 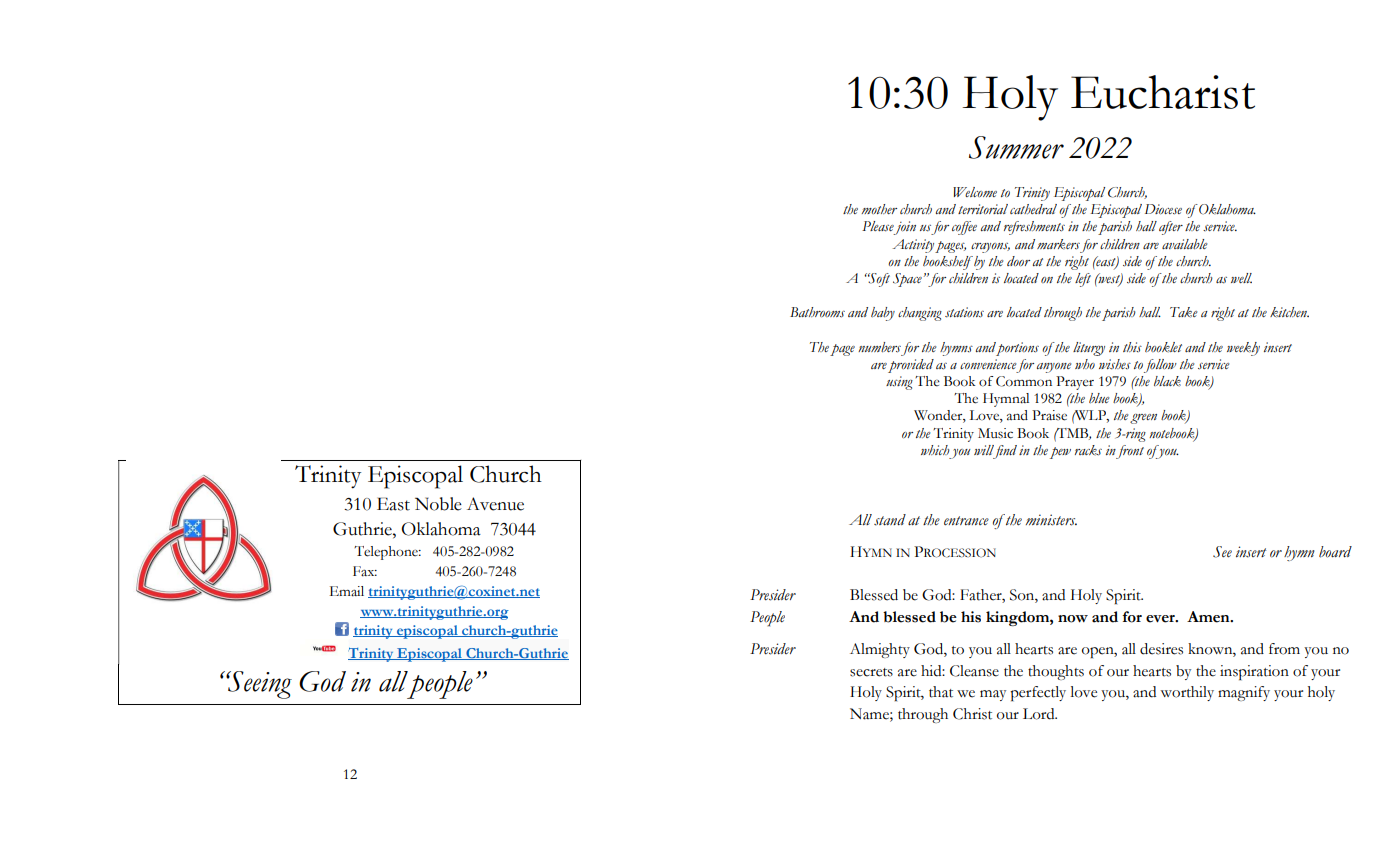 I want to click on Noble, so click(x=438, y=504).
